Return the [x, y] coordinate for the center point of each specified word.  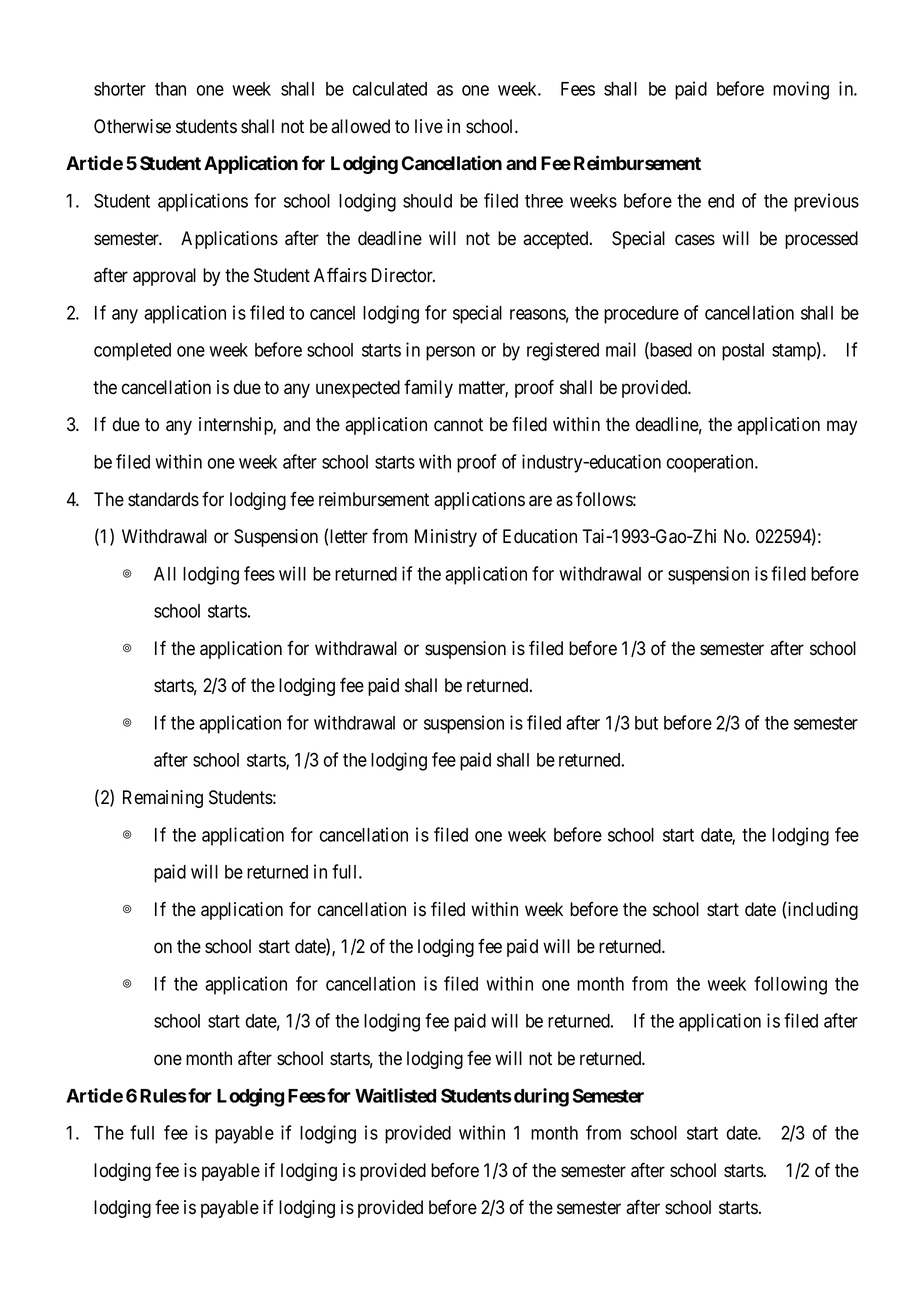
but [646, 723]
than [170, 89]
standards [163, 499]
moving [801, 90]
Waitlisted [395, 1095]
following [790, 985]
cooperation [711, 463]
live [429, 126]
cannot [458, 425]
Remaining [163, 799]
